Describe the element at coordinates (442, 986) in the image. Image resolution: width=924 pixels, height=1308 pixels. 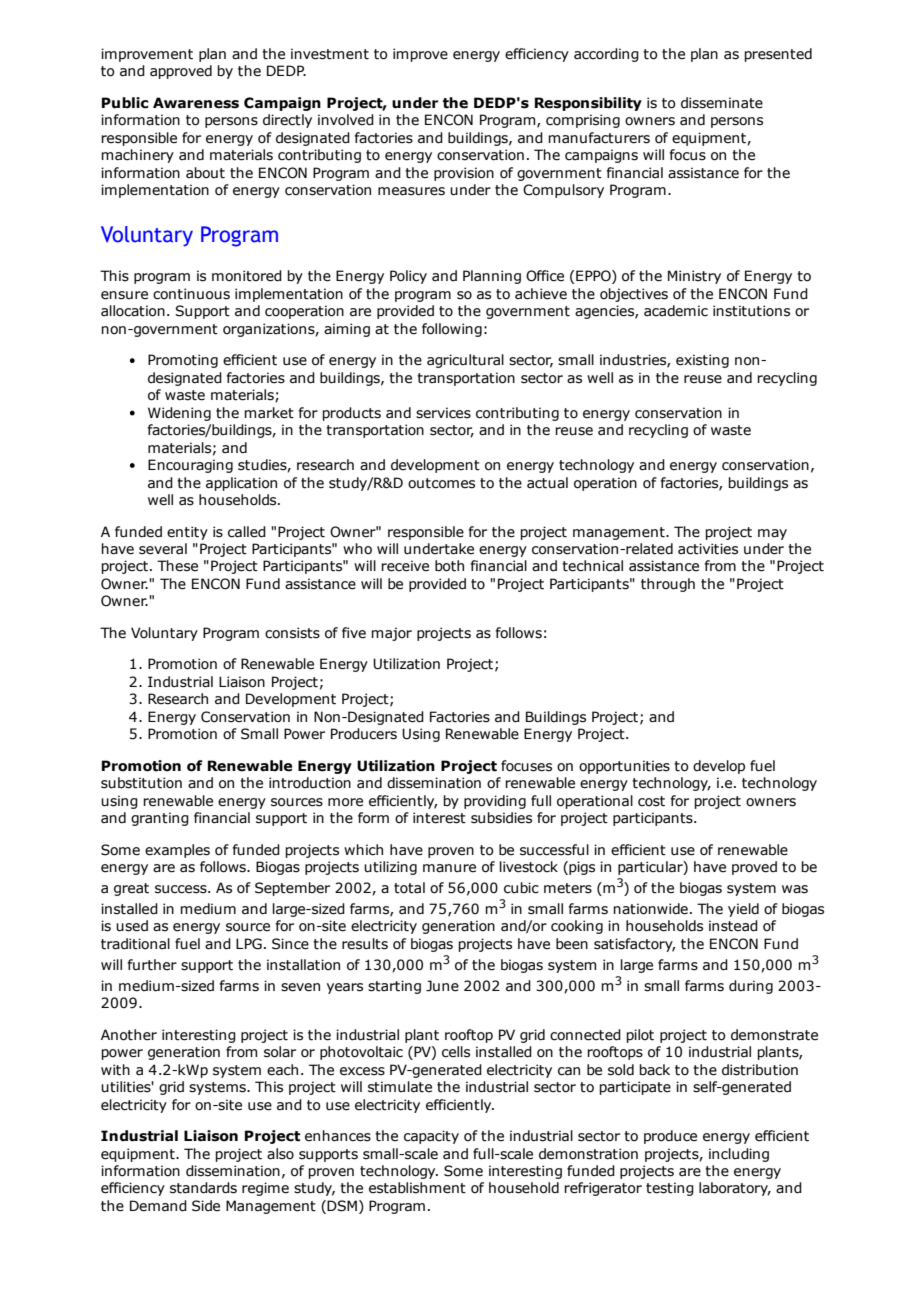
I see `June` at that location.
